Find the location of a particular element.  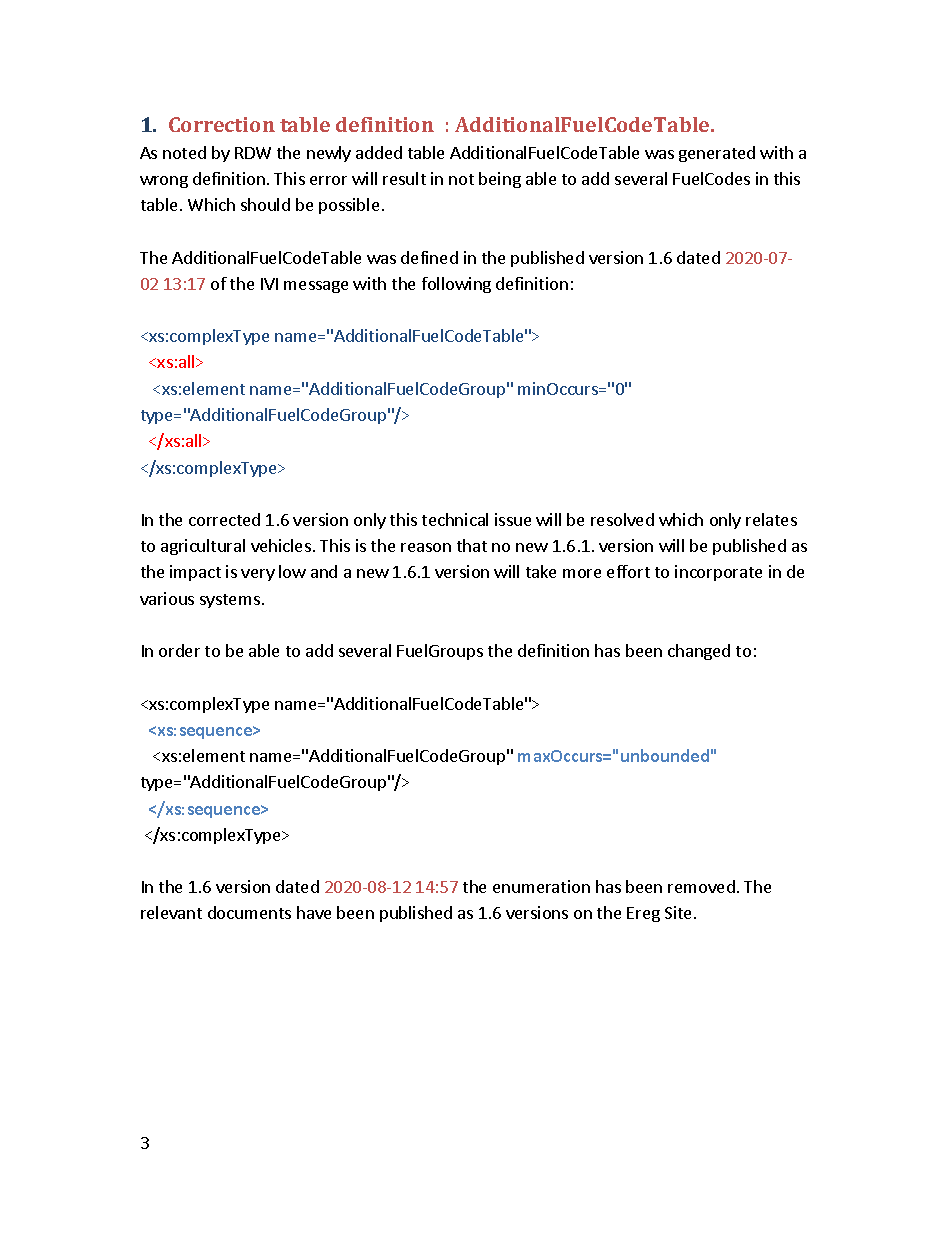

technical is located at coordinates (455, 519).
